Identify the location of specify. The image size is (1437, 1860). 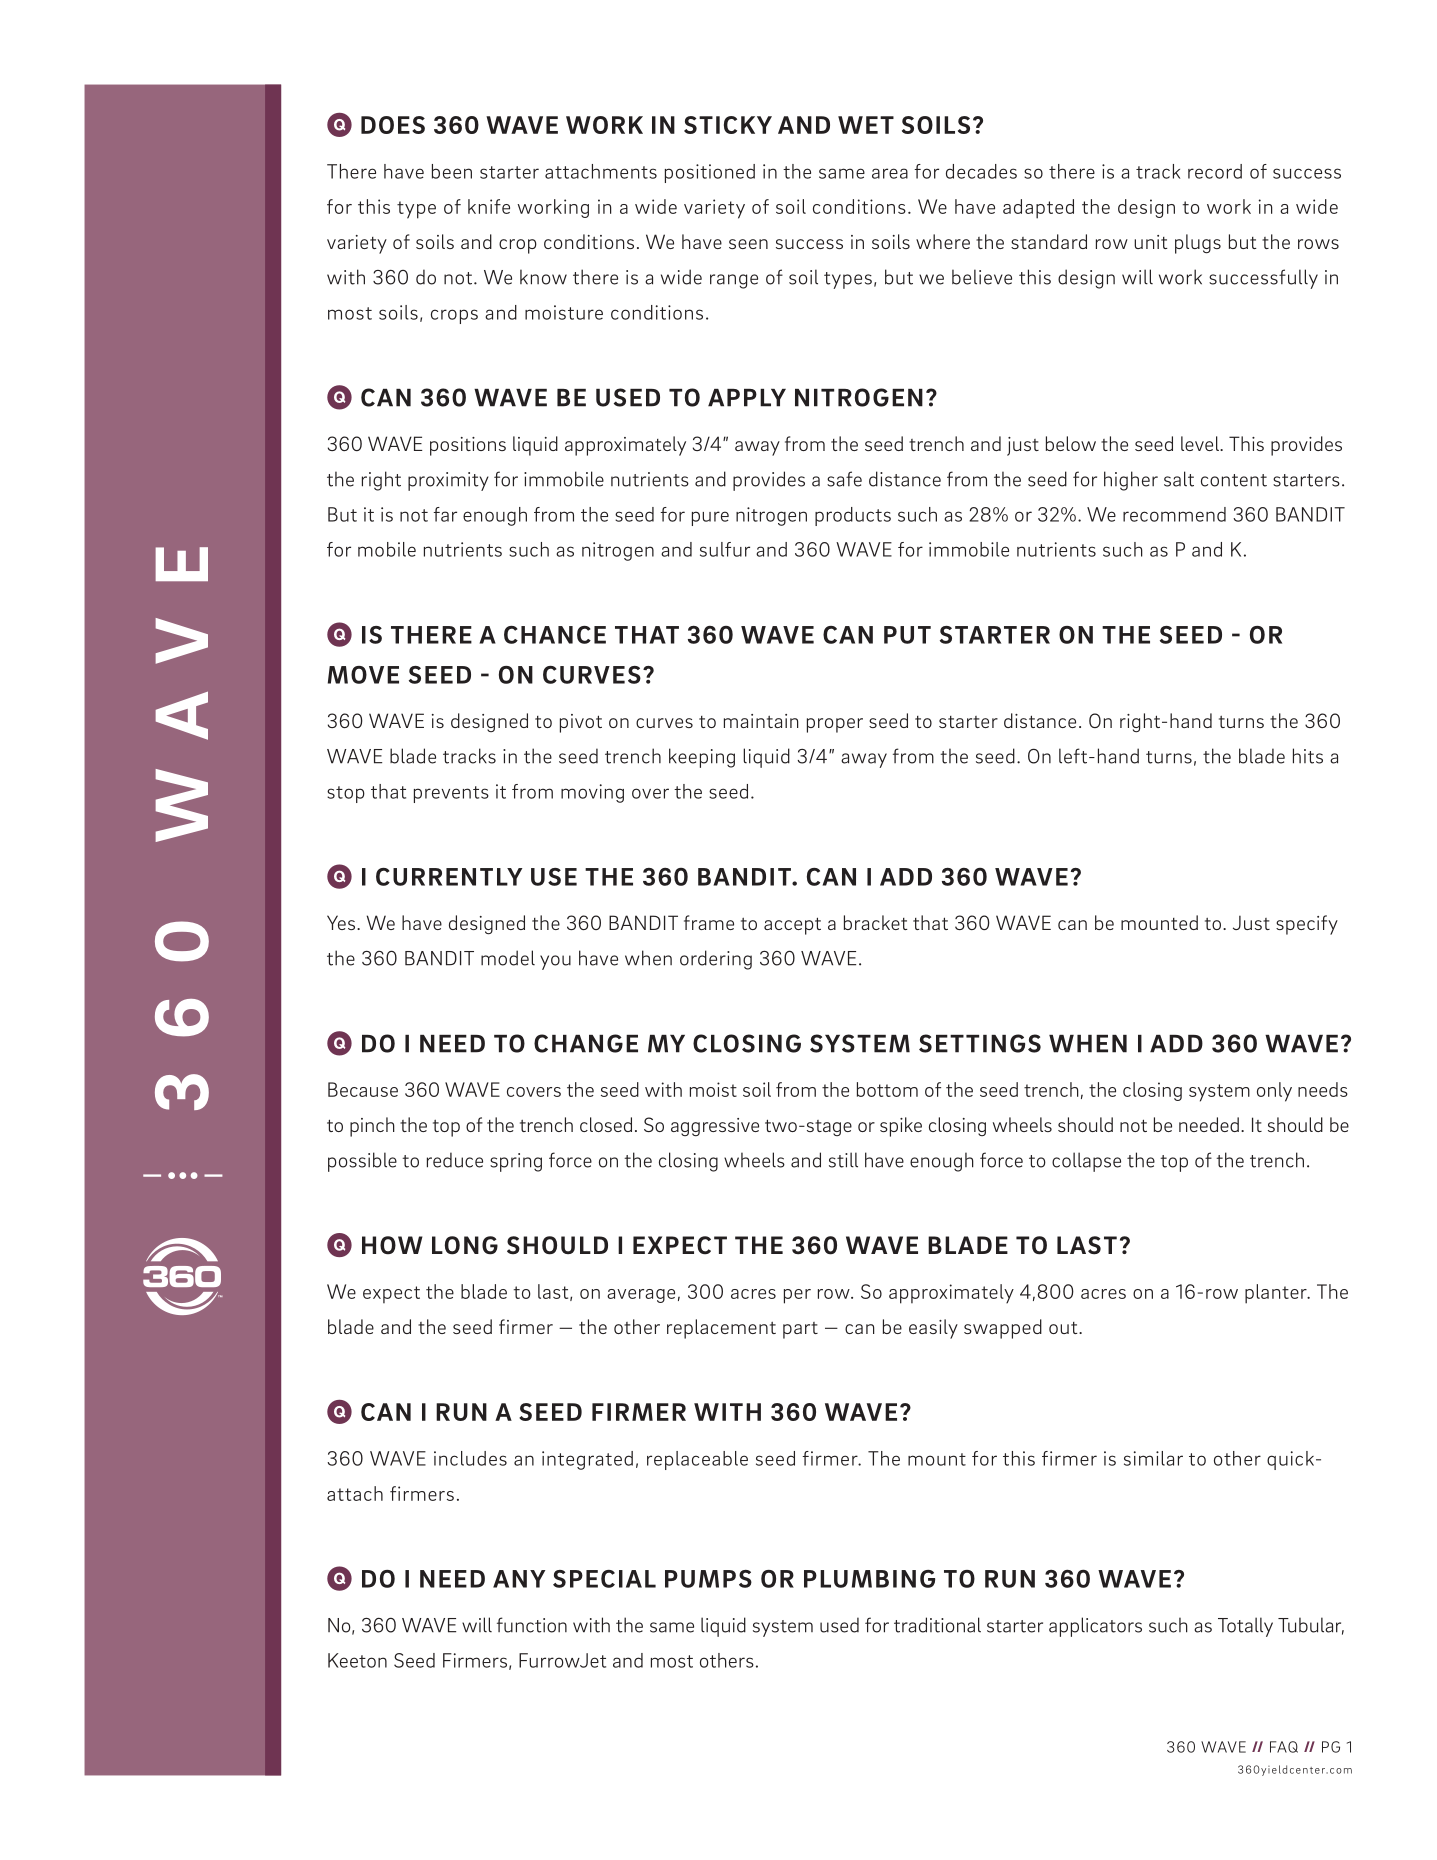
(1307, 925).
